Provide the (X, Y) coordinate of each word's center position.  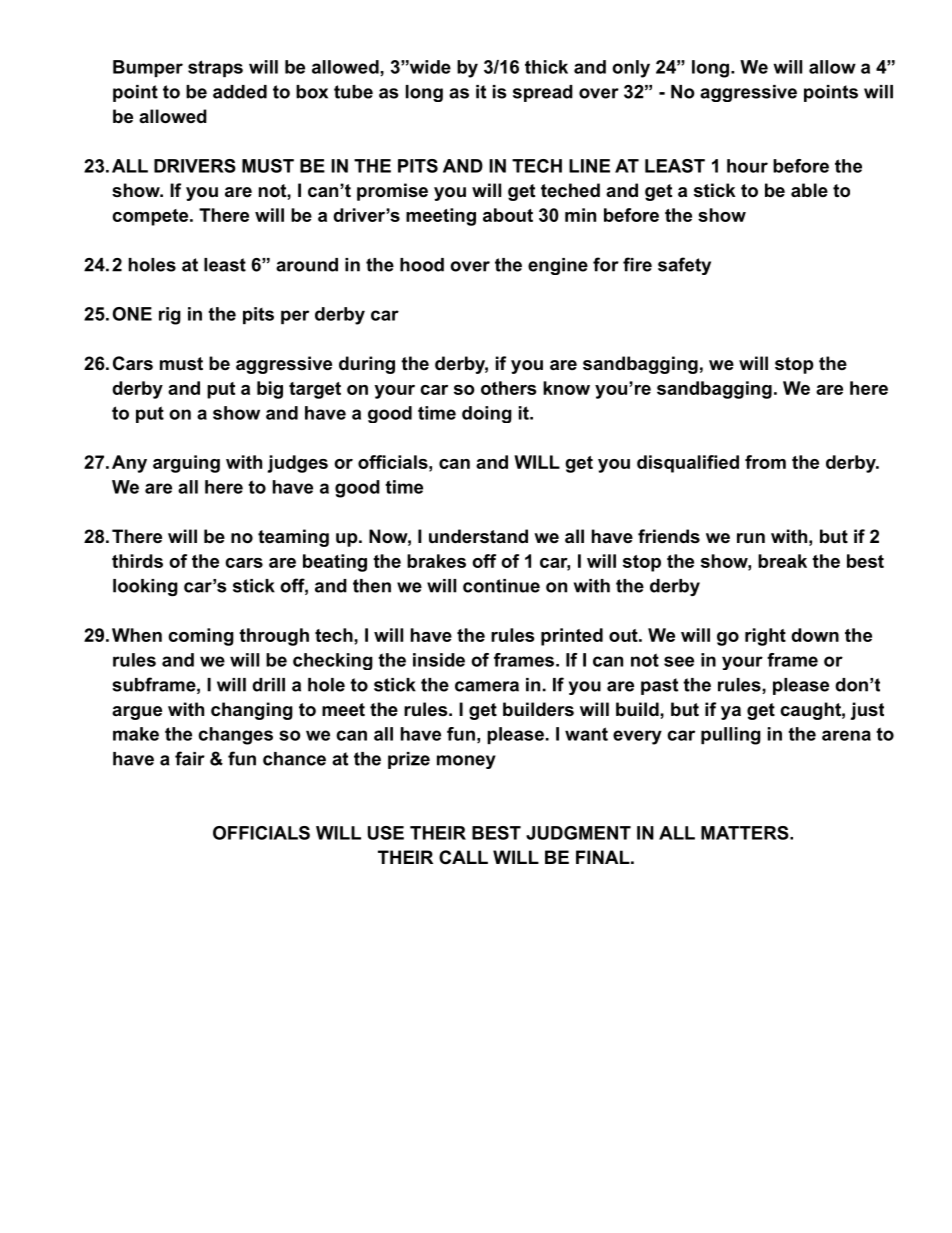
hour (747, 166)
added (240, 92)
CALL (463, 857)
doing (487, 414)
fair (190, 758)
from (765, 462)
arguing (186, 464)
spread (543, 93)
